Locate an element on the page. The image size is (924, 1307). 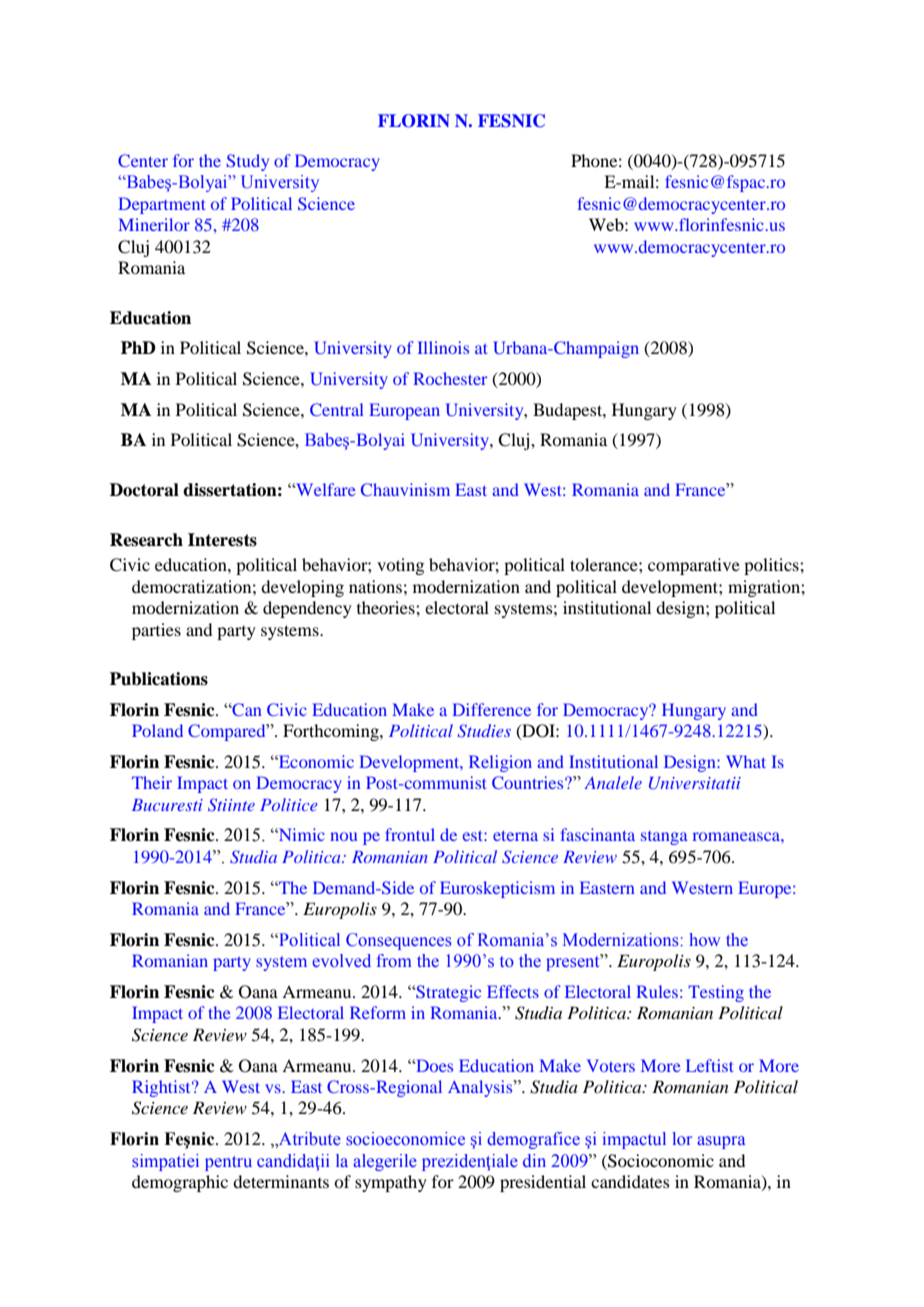
Study is located at coordinates (247, 162).
